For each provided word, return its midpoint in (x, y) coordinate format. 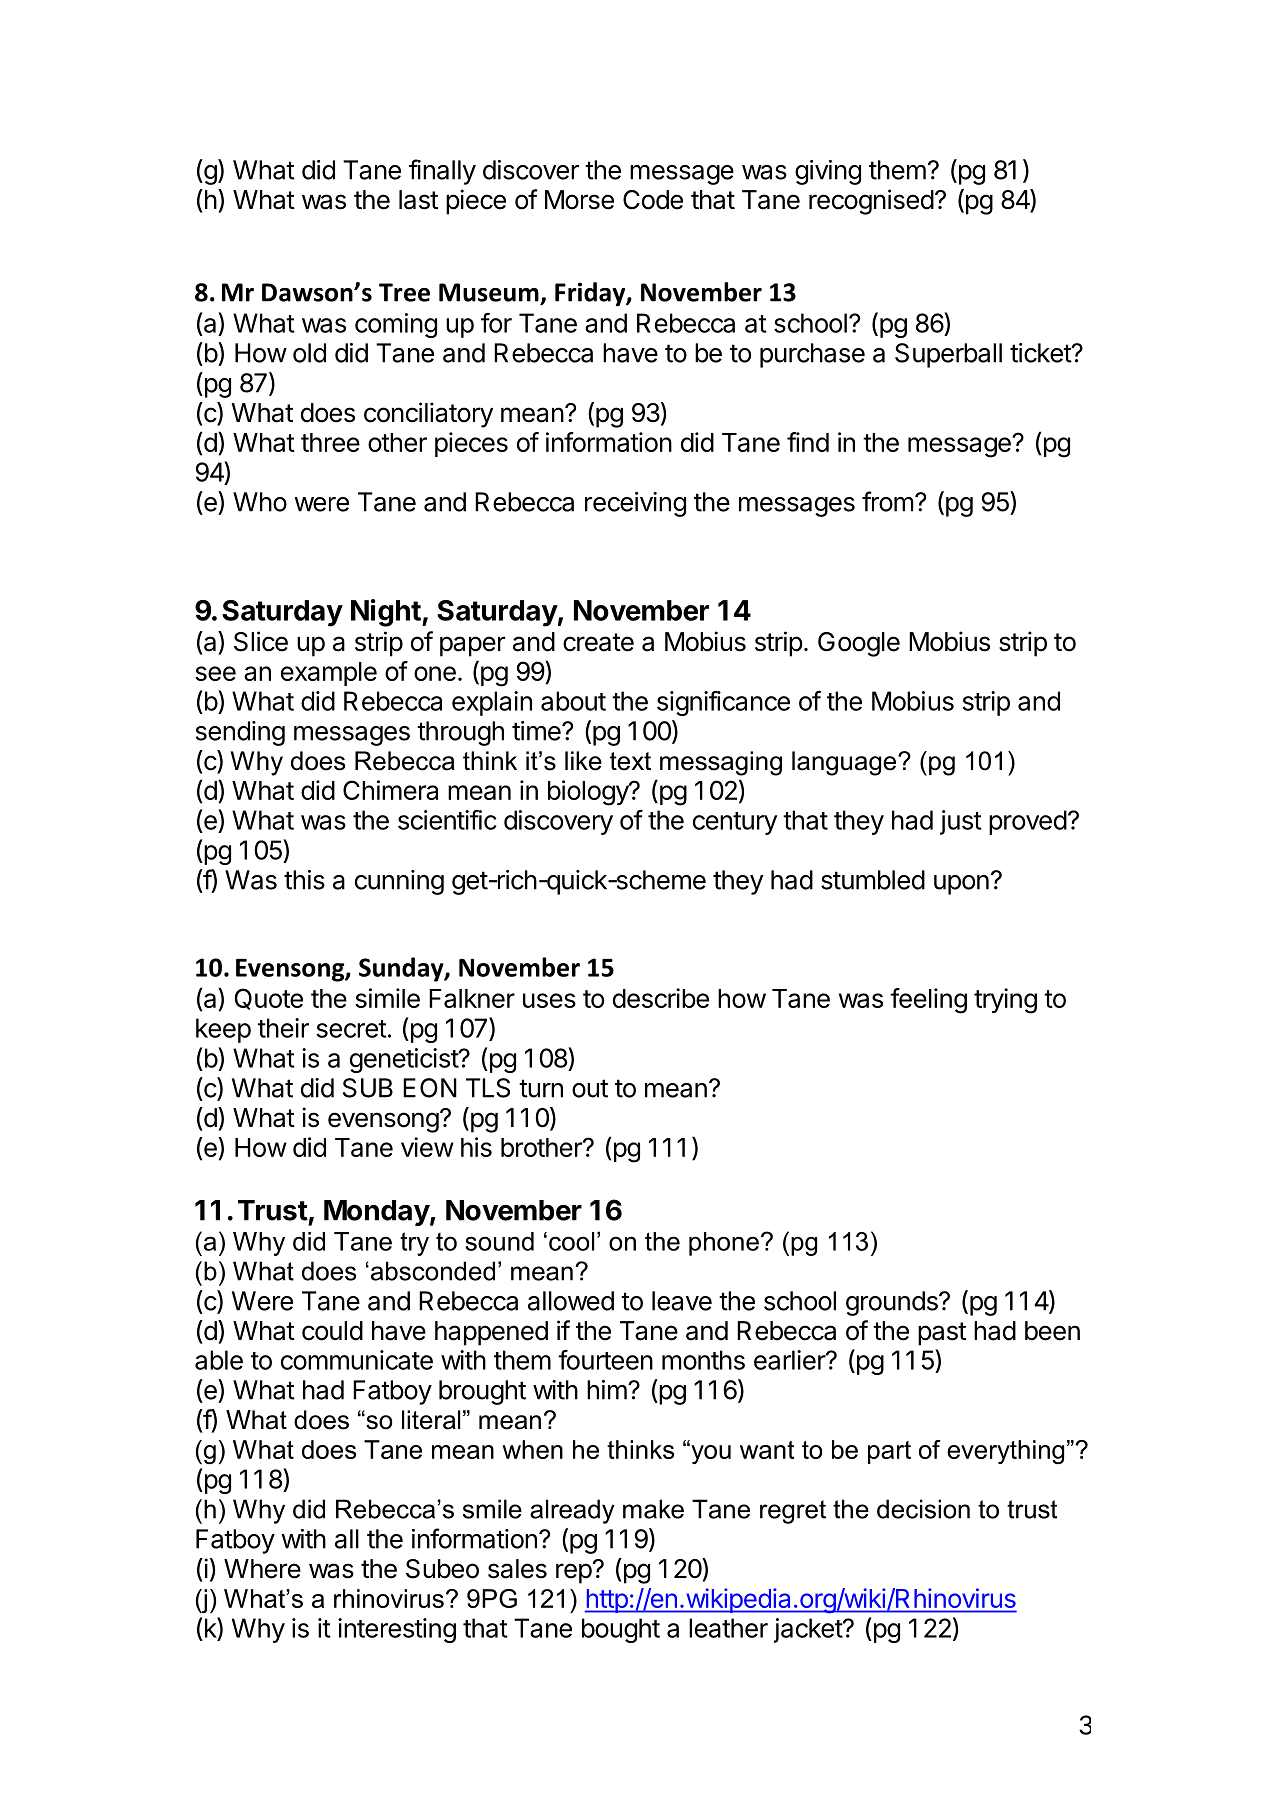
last (418, 200)
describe (661, 998)
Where (262, 1569)
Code (653, 200)
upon (961, 885)
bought (621, 1630)
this (304, 880)
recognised (871, 202)
